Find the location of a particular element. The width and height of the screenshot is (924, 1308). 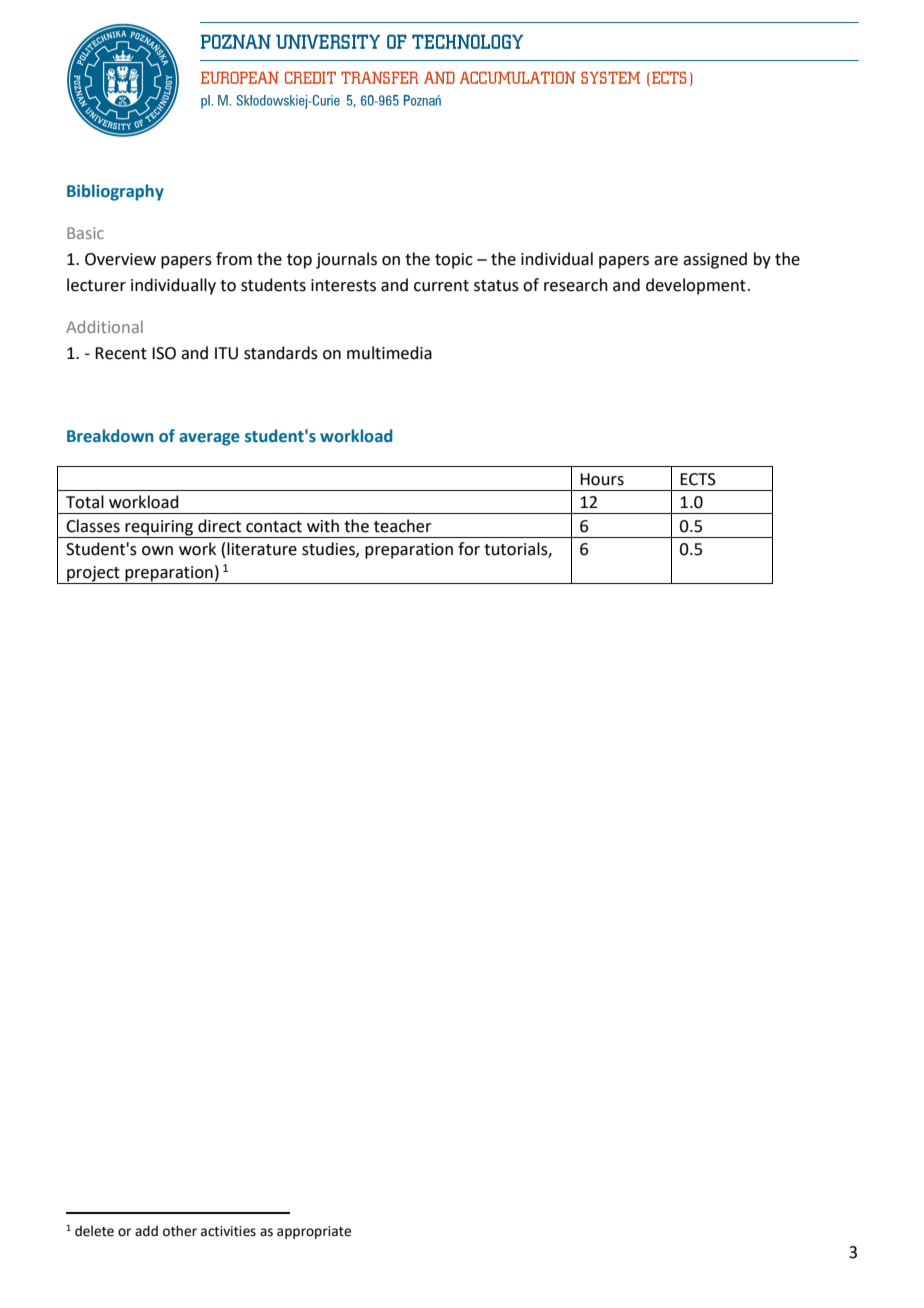

other is located at coordinates (180, 1231).
